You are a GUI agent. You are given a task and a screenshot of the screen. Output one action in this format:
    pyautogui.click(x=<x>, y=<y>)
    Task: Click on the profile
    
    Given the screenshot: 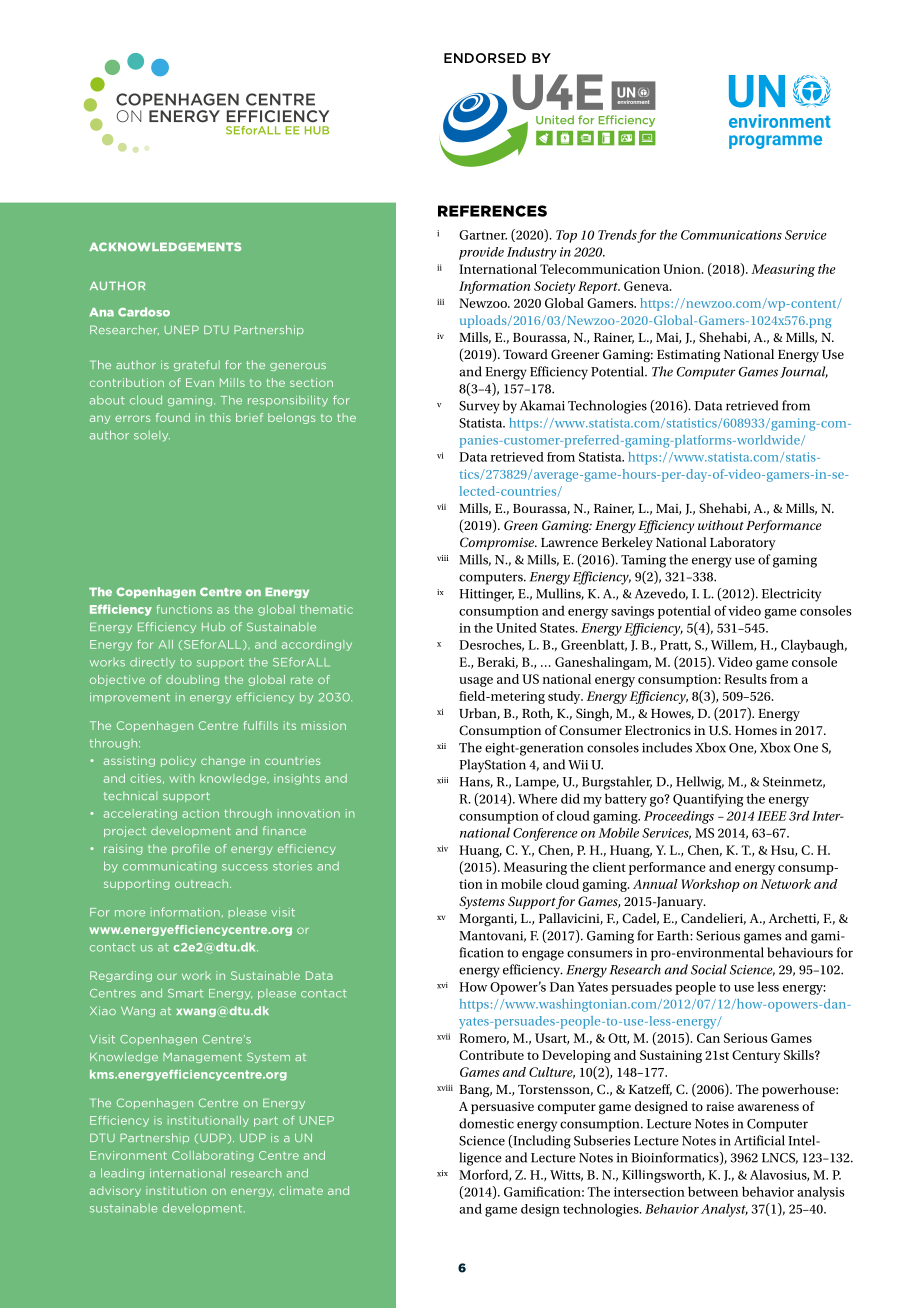 What is the action you would take?
    pyautogui.click(x=191, y=849)
